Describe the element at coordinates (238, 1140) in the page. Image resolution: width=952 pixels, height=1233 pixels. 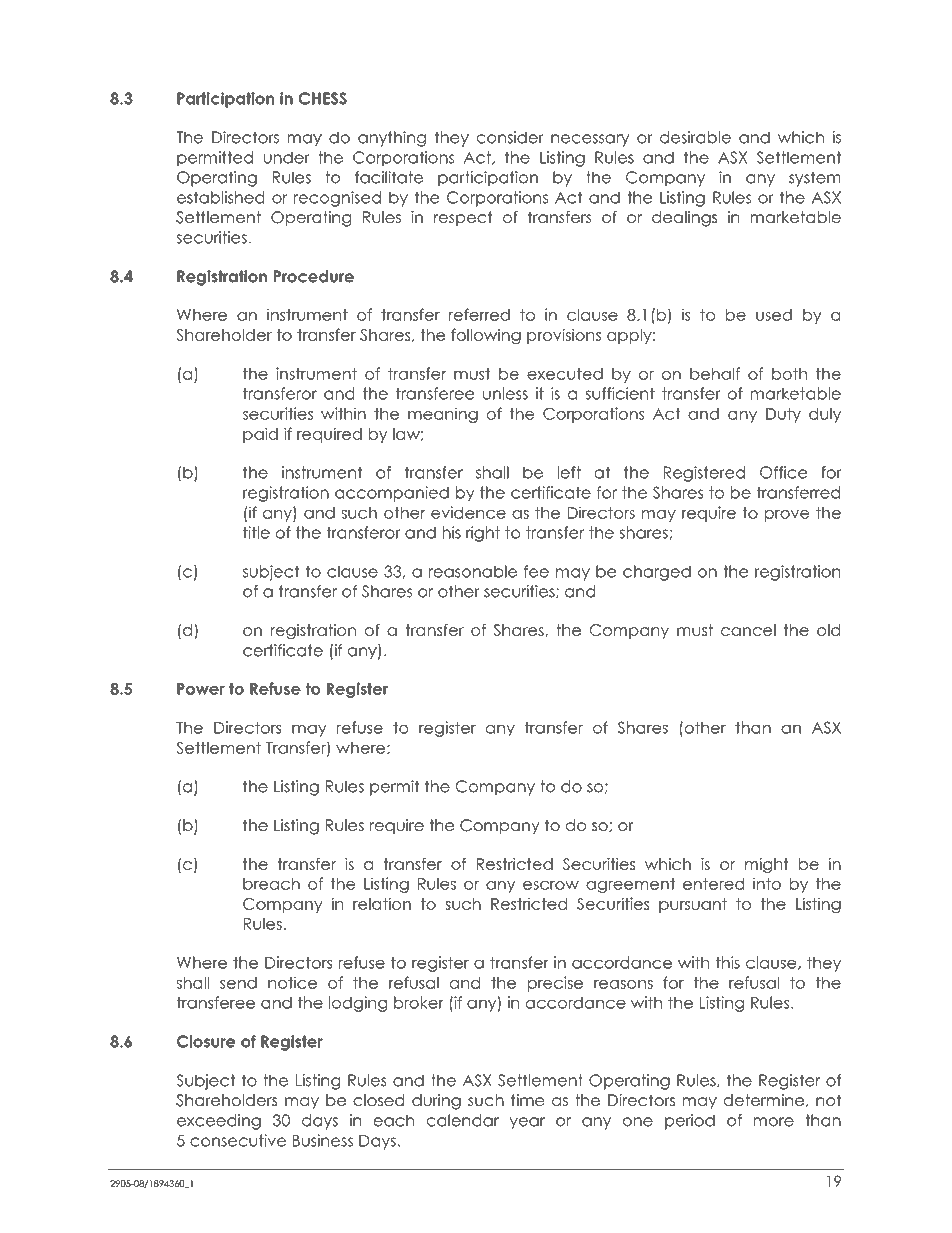
I see `consecutive` at that location.
